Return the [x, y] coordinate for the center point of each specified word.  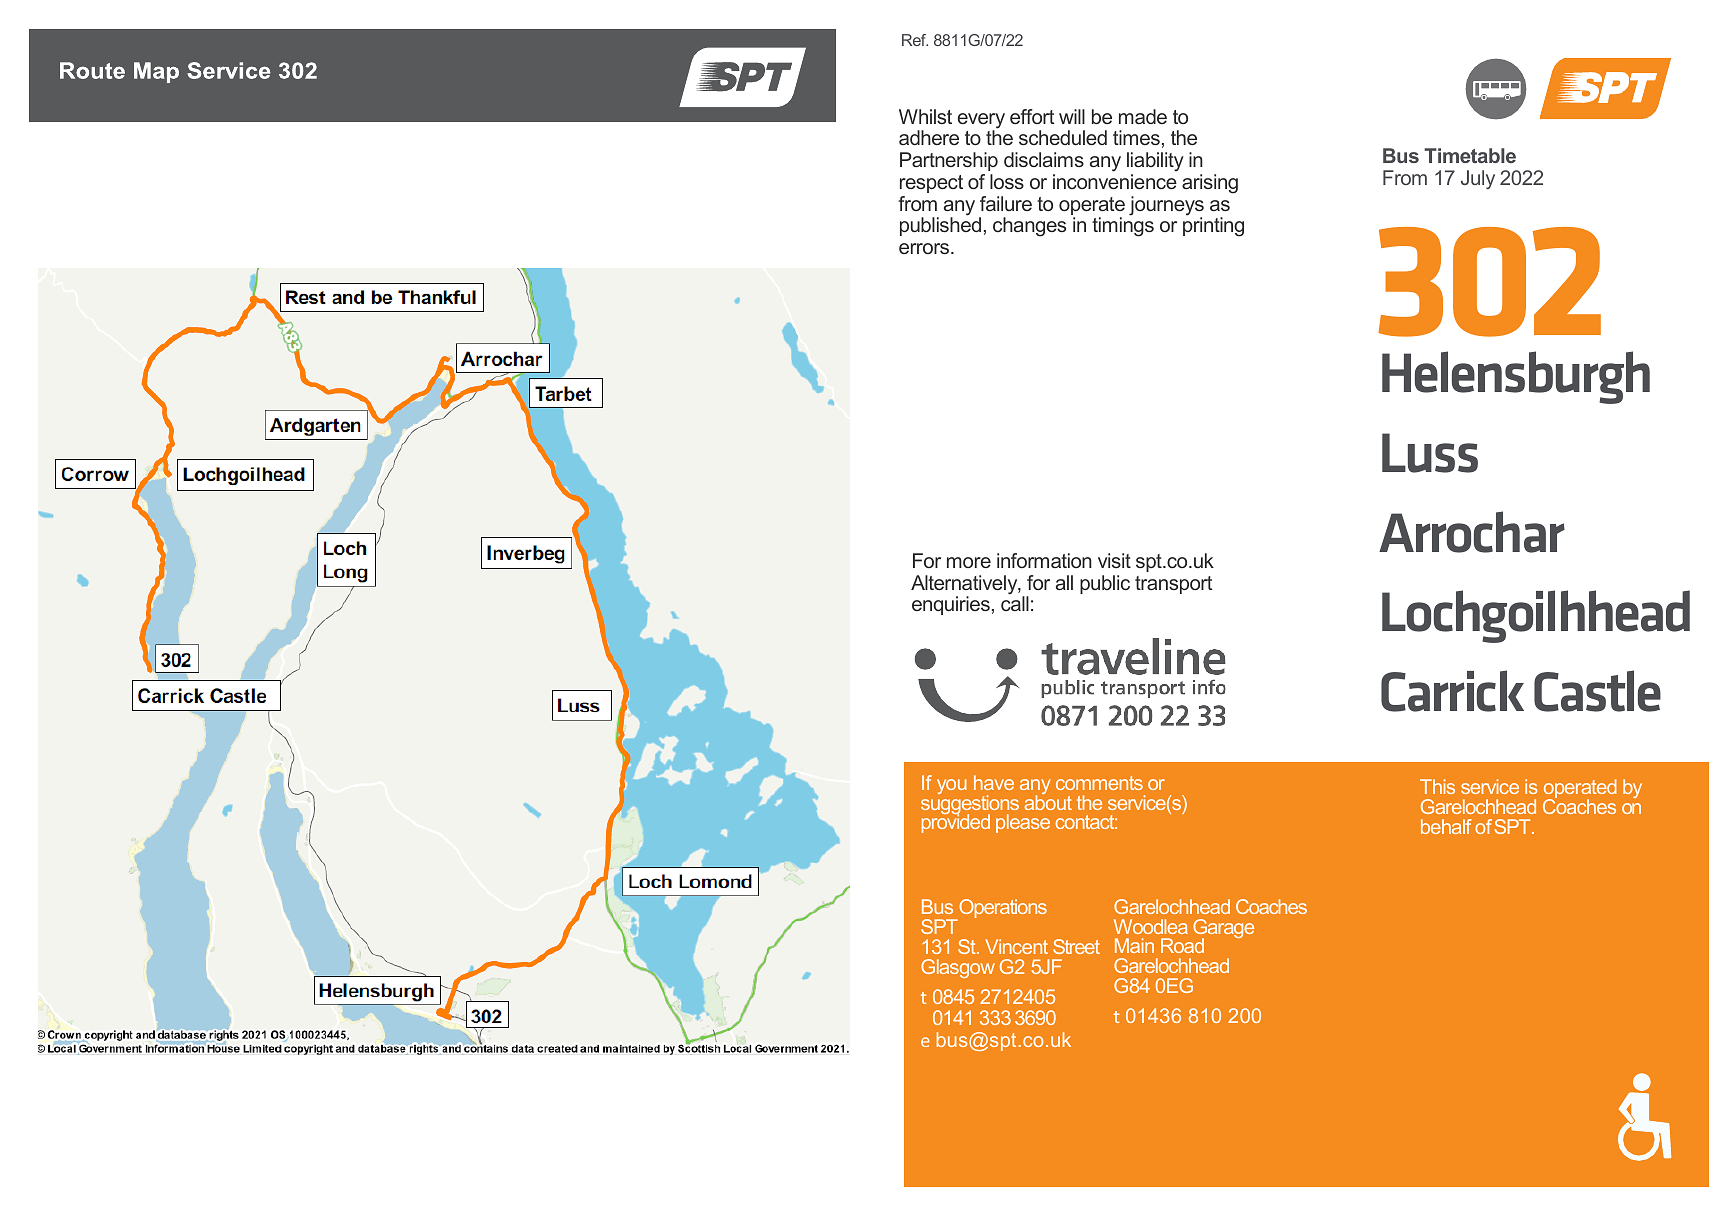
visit [1114, 560]
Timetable [1470, 155]
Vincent [1016, 946]
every [981, 122]
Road [1182, 945]
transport [1173, 585]
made [1143, 116]
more [969, 562]
